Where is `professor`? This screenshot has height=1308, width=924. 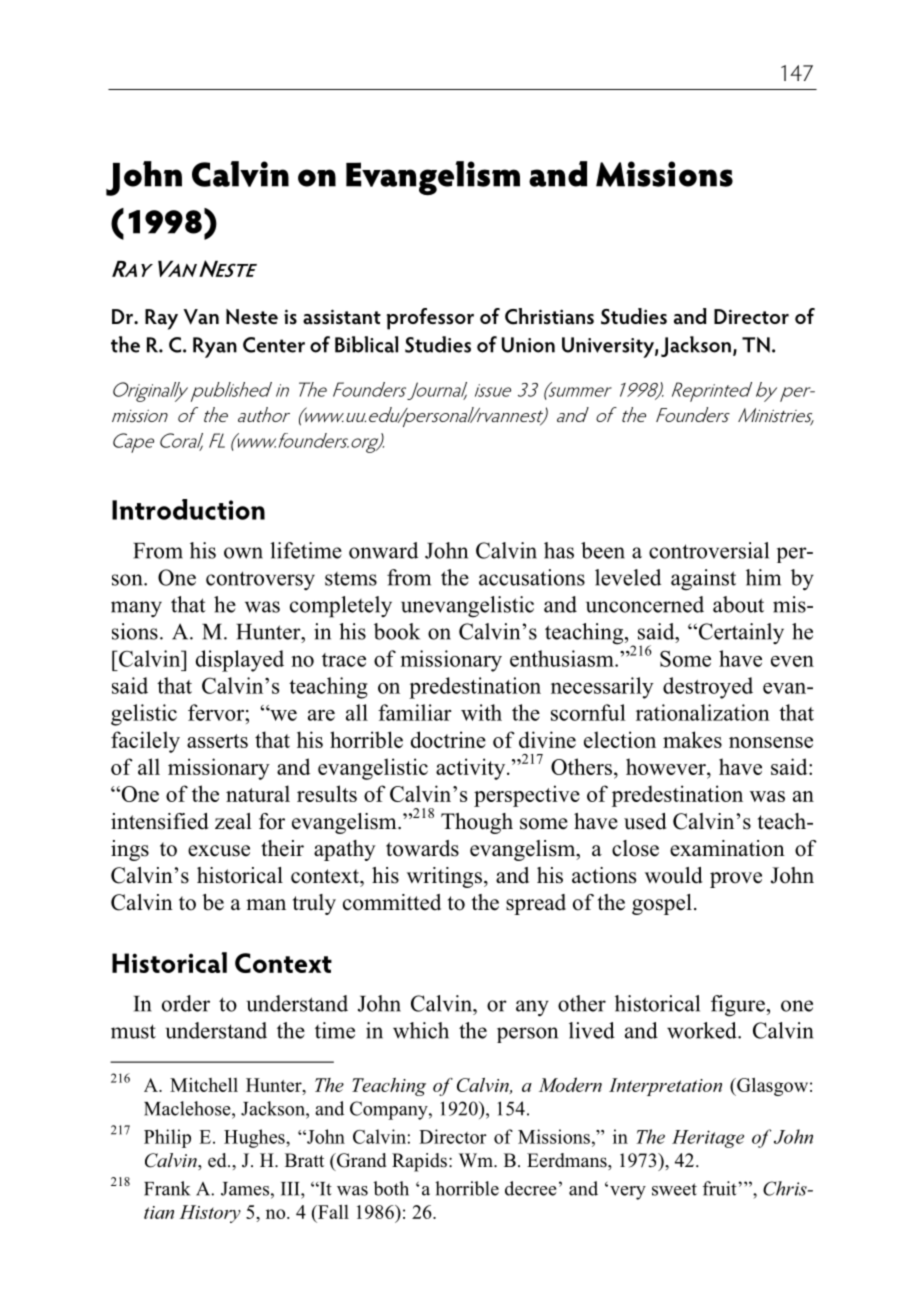 professor is located at coordinates (430, 319).
